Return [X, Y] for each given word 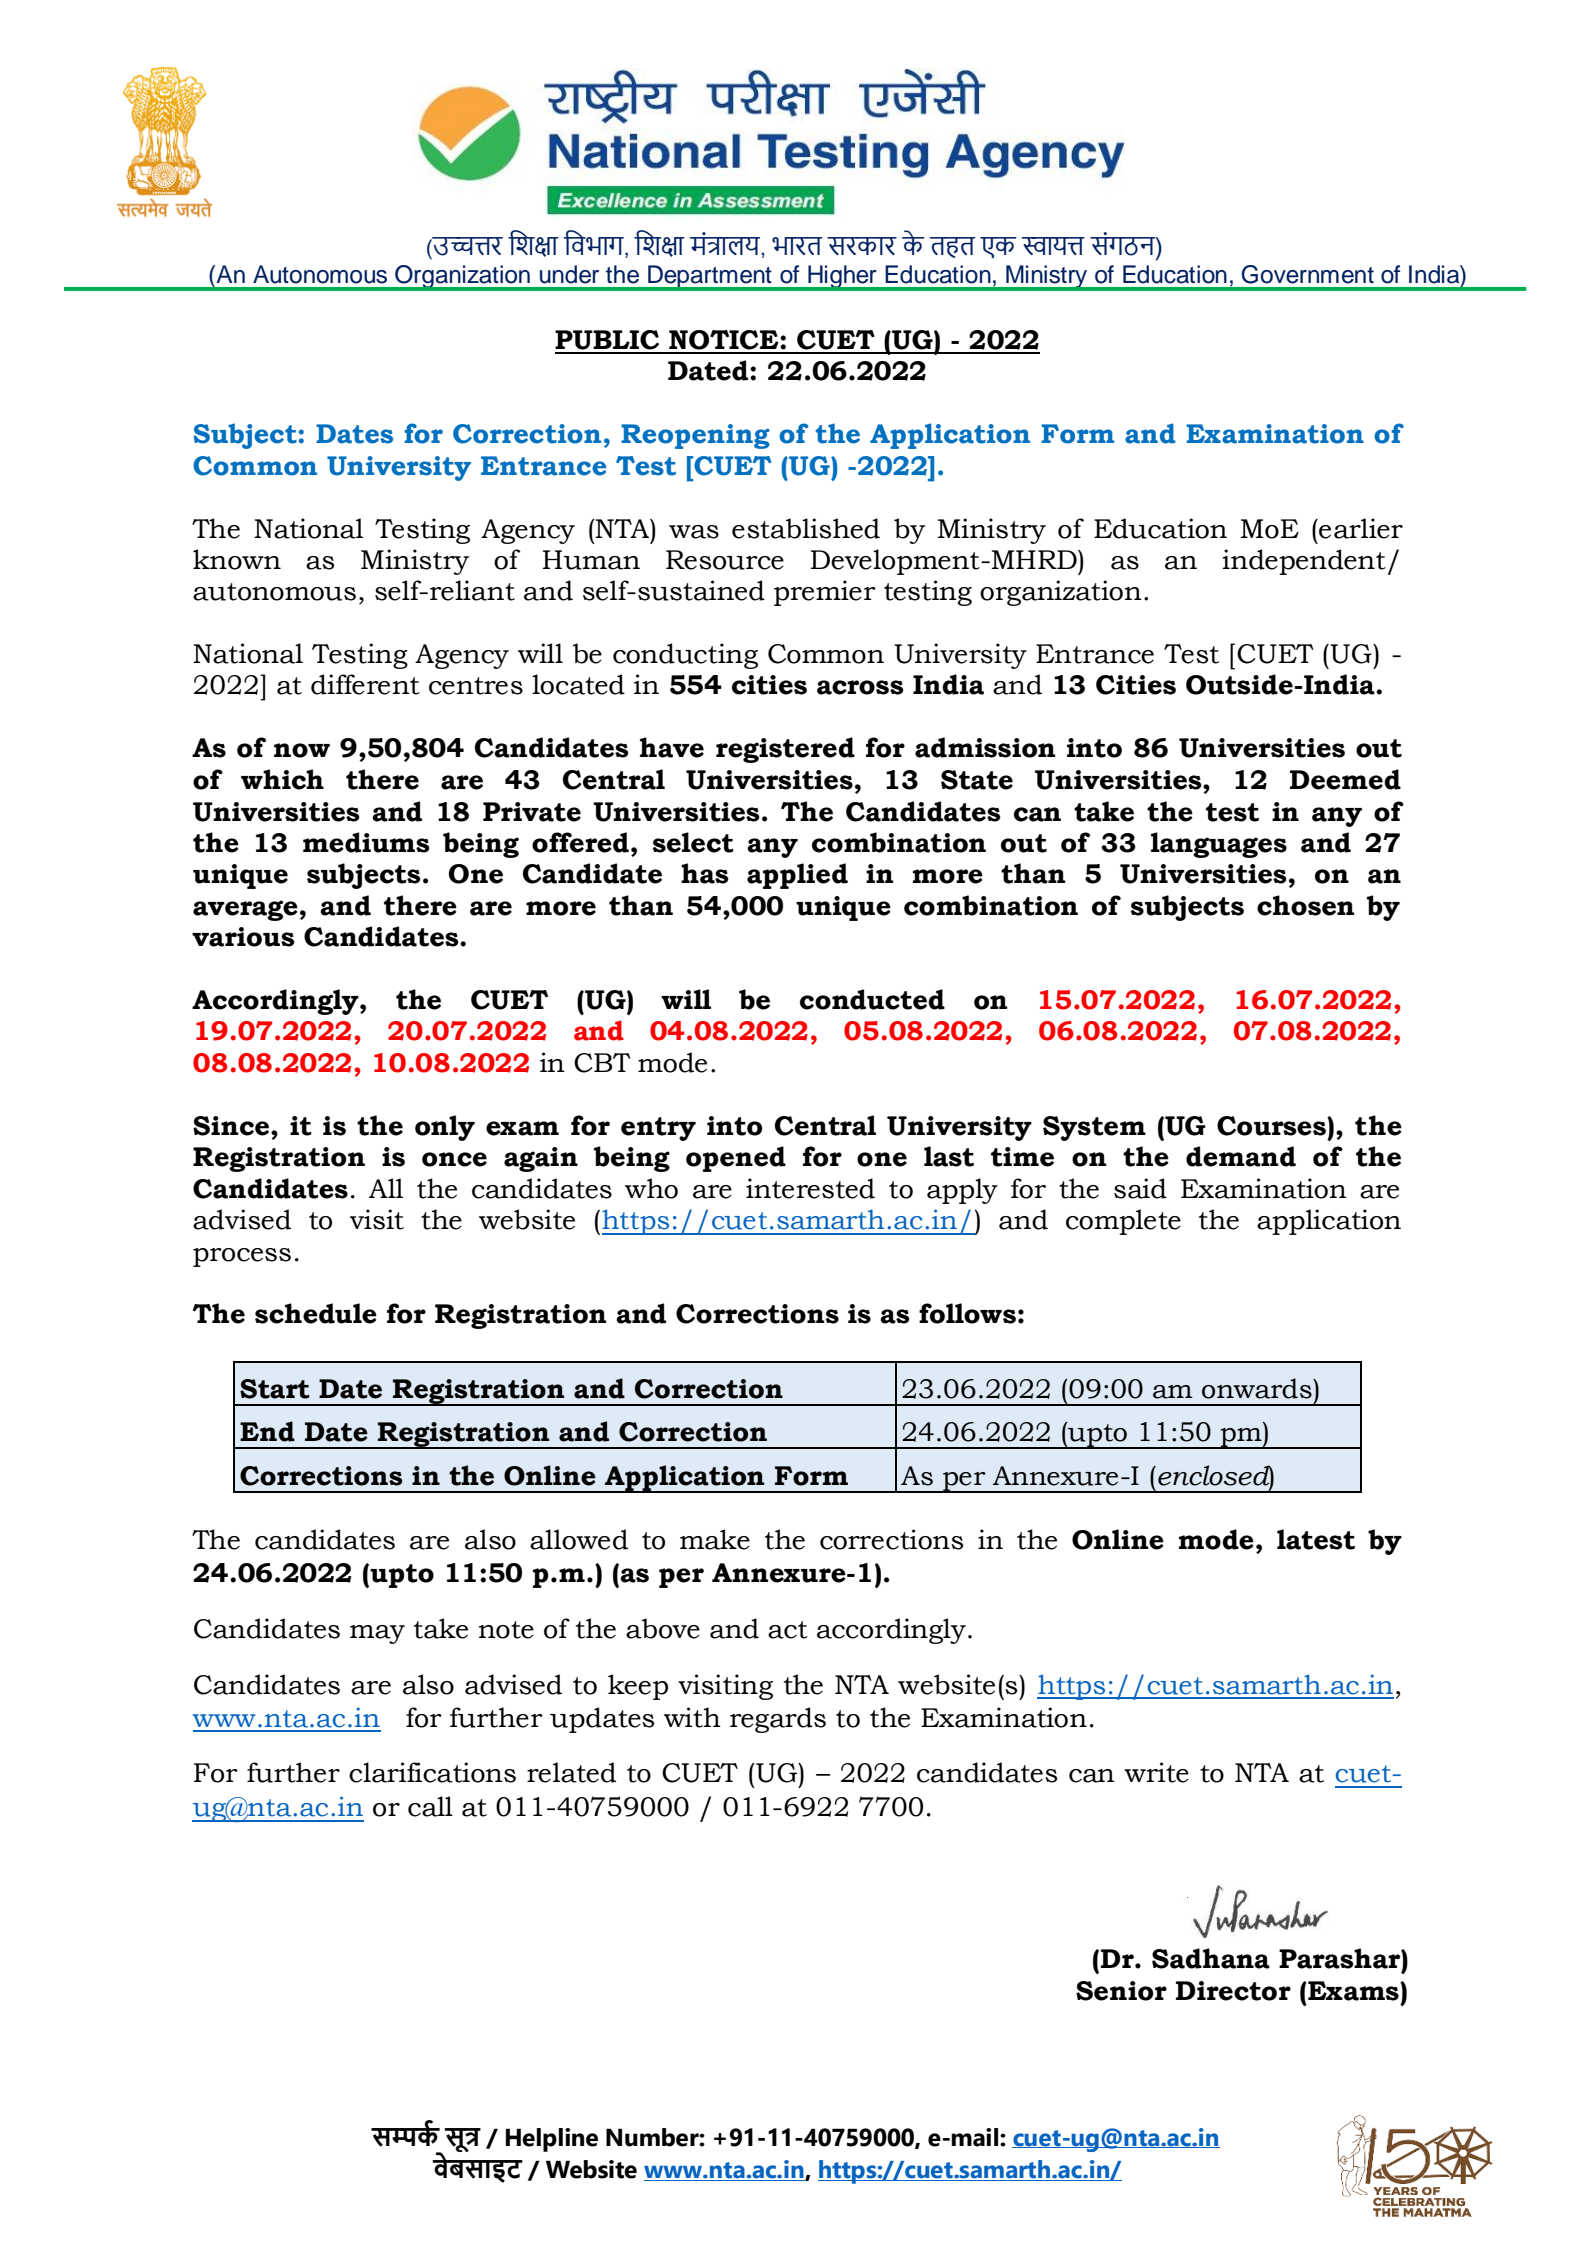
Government [1308, 274]
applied [797, 876]
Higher [842, 278]
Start [275, 1389]
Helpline [552, 2140]
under [569, 274]
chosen [1306, 905]
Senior [1121, 1991]
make [715, 1539]
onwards [1258, 1388]
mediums [366, 842]
